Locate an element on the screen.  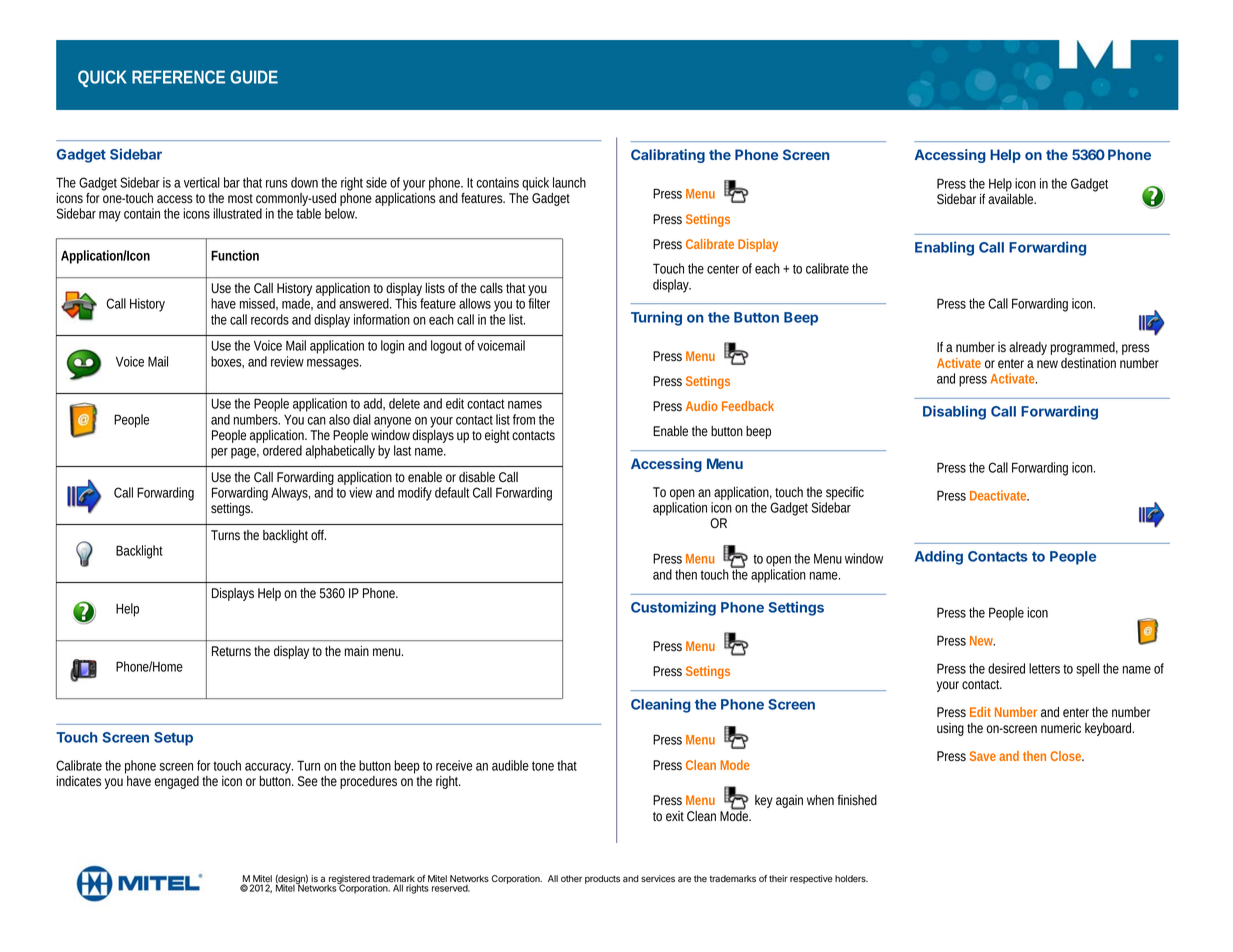
Adding is located at coordinates (939, 557).
